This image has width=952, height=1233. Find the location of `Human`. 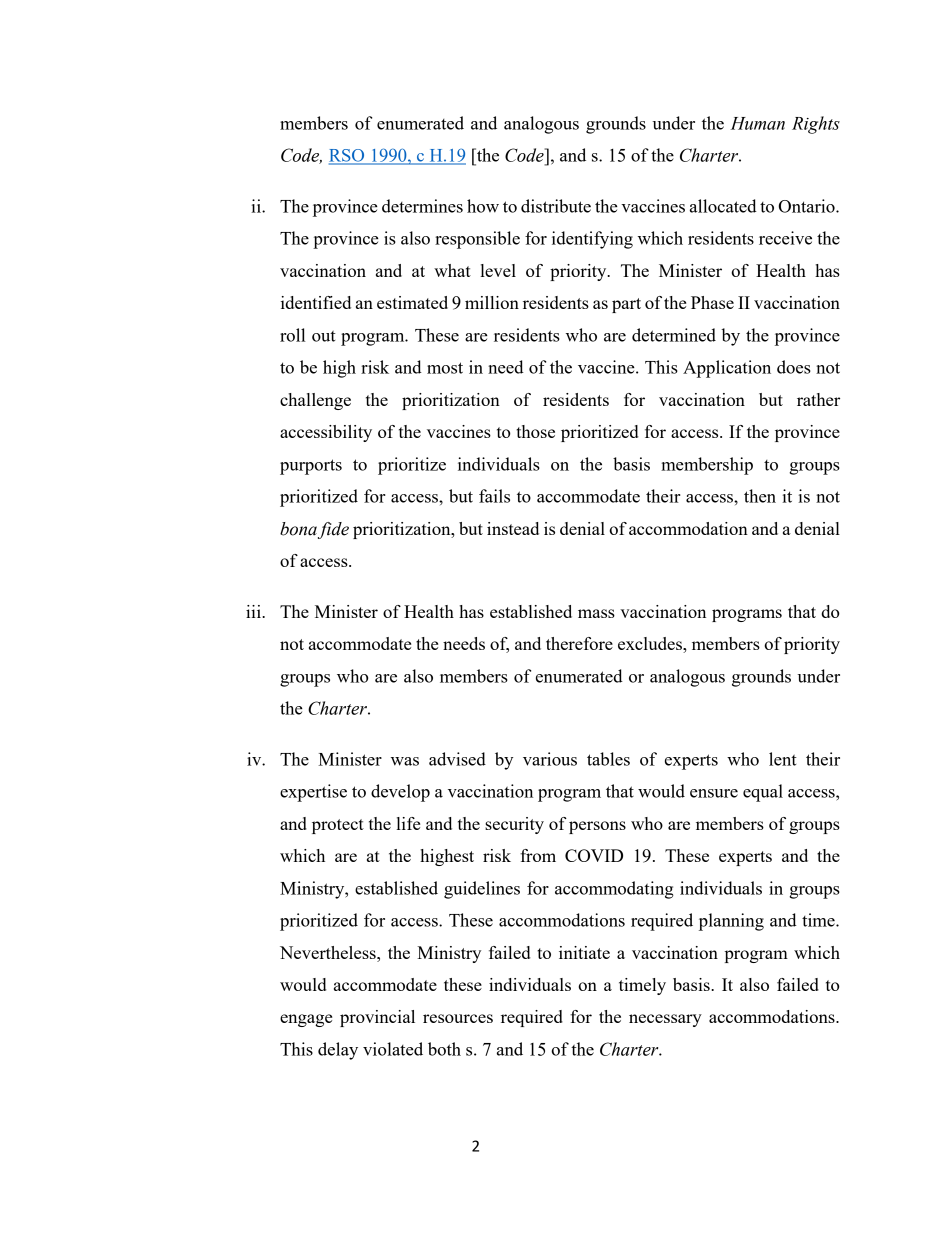

Human is located at coordinates (757, 123).
